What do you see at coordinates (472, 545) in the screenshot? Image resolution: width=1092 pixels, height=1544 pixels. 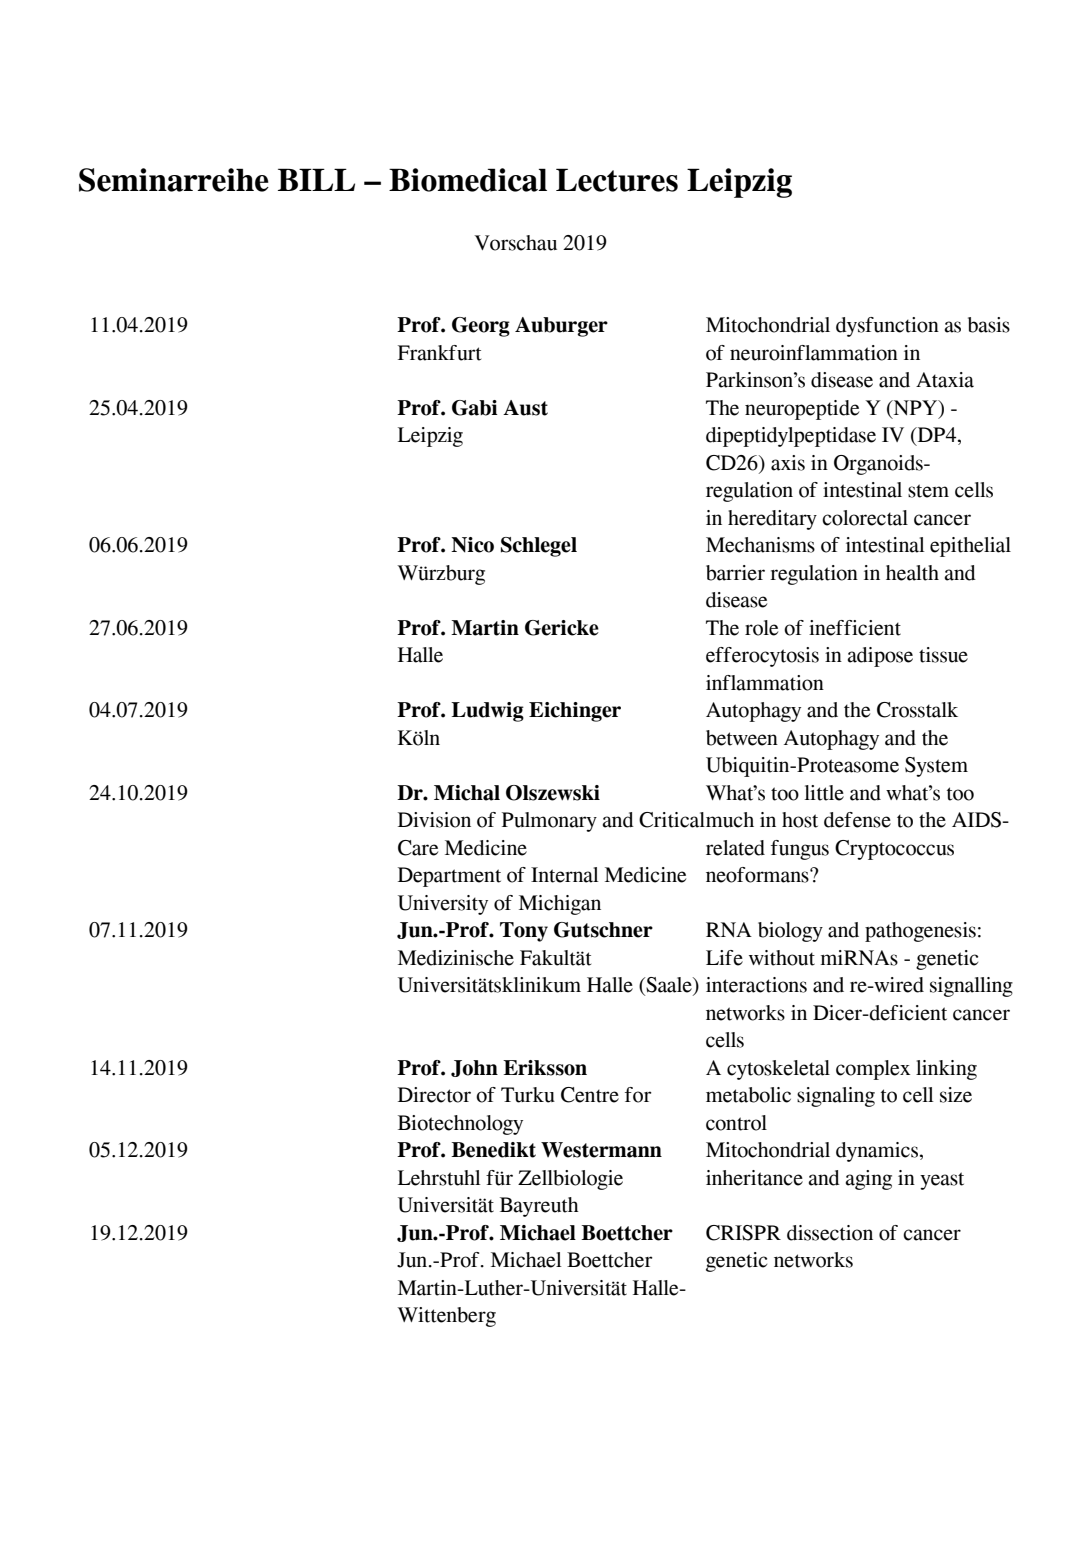 I see `Nico` at bounding box center [472, 545].
